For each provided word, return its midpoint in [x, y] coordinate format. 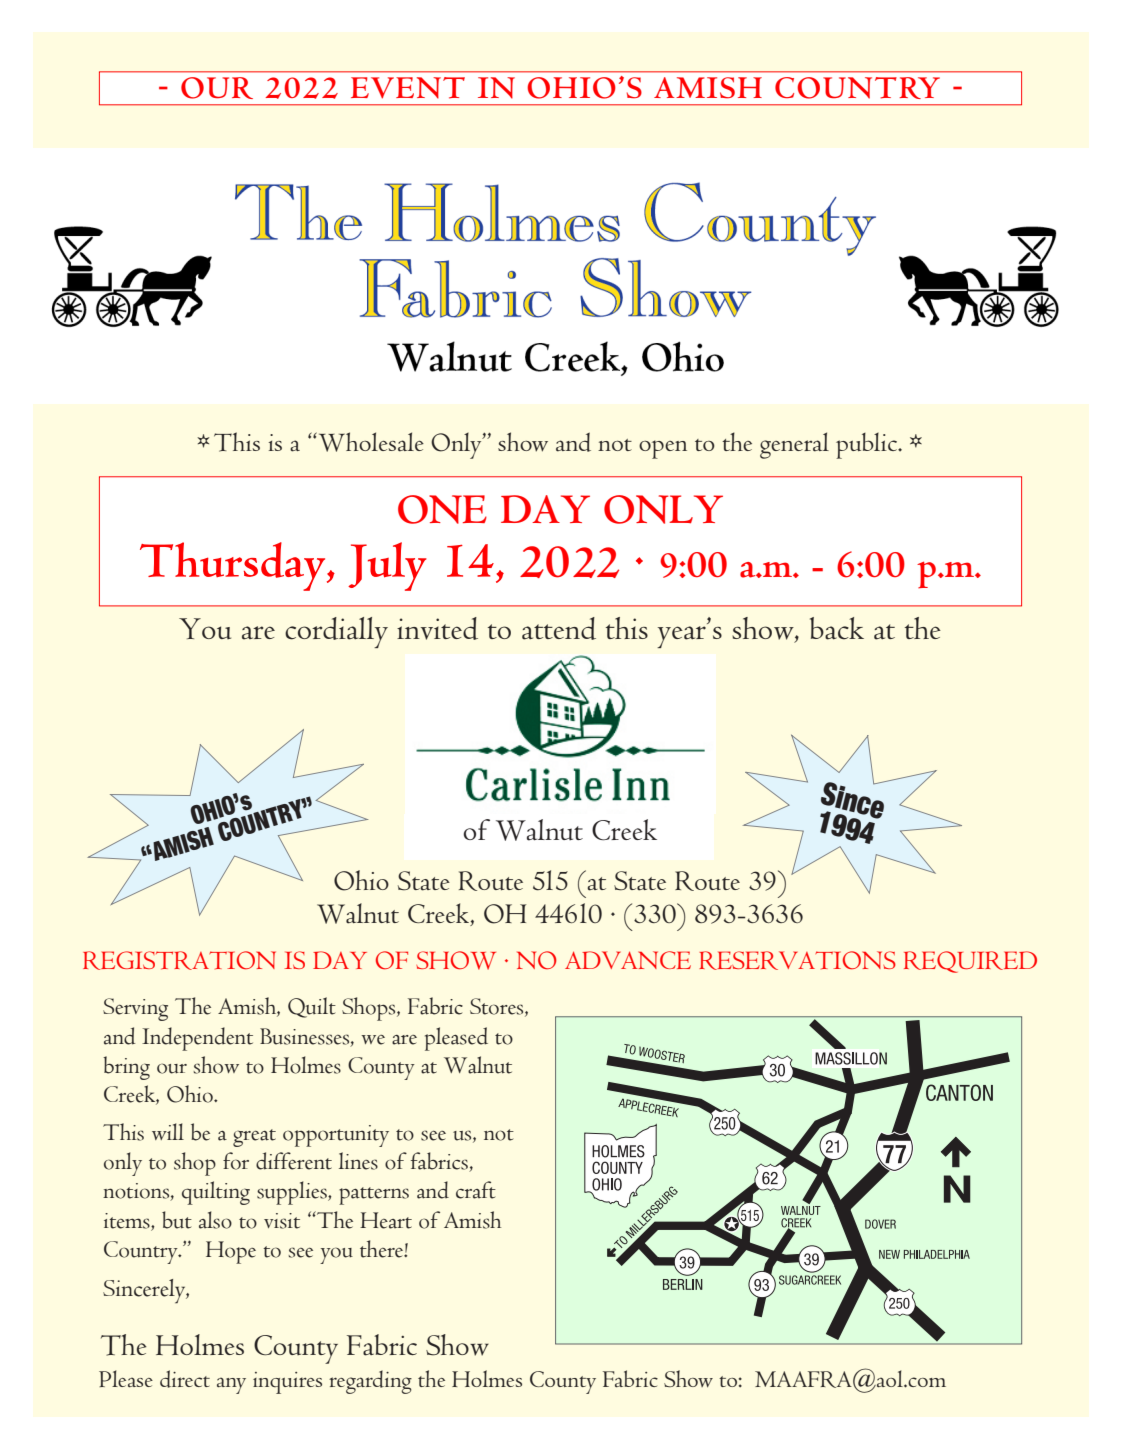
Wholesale [370, 442]
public [867, 446]
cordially [336, 632]
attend [559, 628]
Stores [498, 1007]
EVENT [408, 88]
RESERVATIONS [797, 960]
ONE [442, 509]
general [794, 445]
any [231, 1385]
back [837, 628]
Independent [197, 1039]
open [663, 449]
